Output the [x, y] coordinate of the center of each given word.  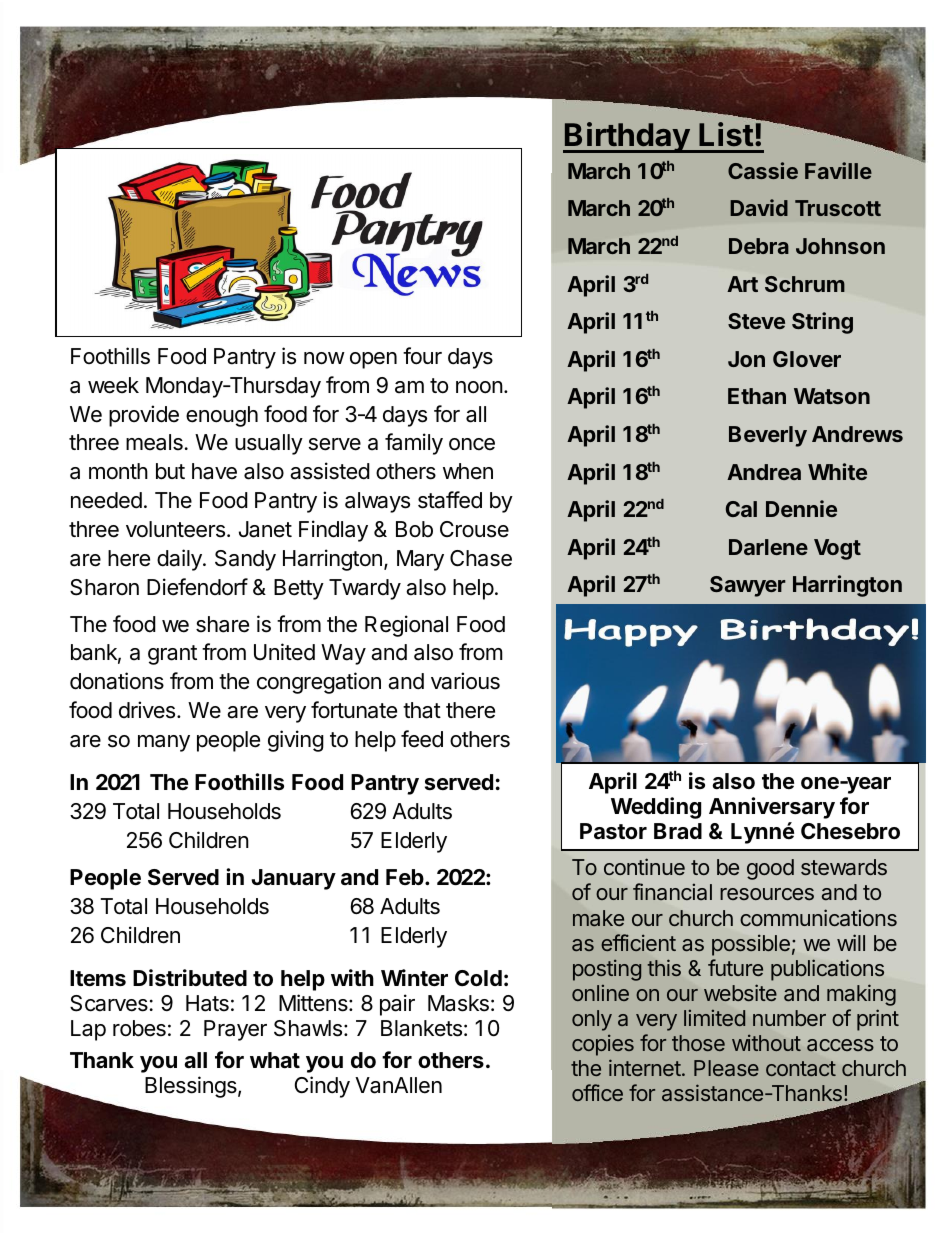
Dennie [801, 508]
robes [139, 1028]
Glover [807, 359]
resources [767, 894]
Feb [406, 877]
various [465, 681]
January [293, 879]
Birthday [627, 137]
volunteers [175, 529]
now [324, 358]
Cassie [763, 170]
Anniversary [772, 808]
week [113, 385]
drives [148, 710]
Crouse [474, 529]
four [422, 356]
